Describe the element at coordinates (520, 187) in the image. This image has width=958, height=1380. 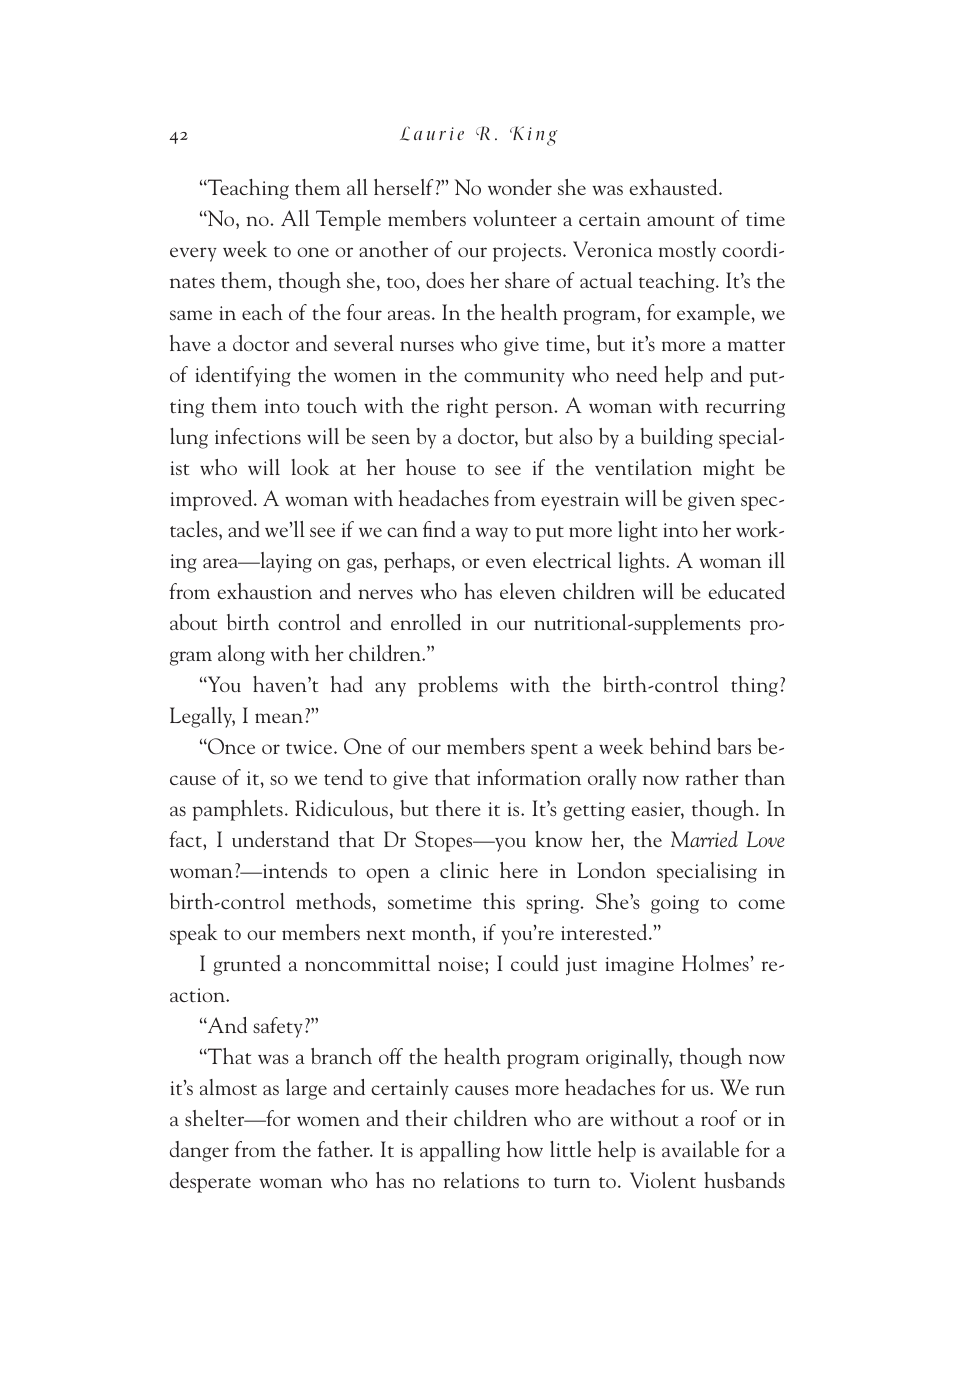
I see `wonder` at that location.
